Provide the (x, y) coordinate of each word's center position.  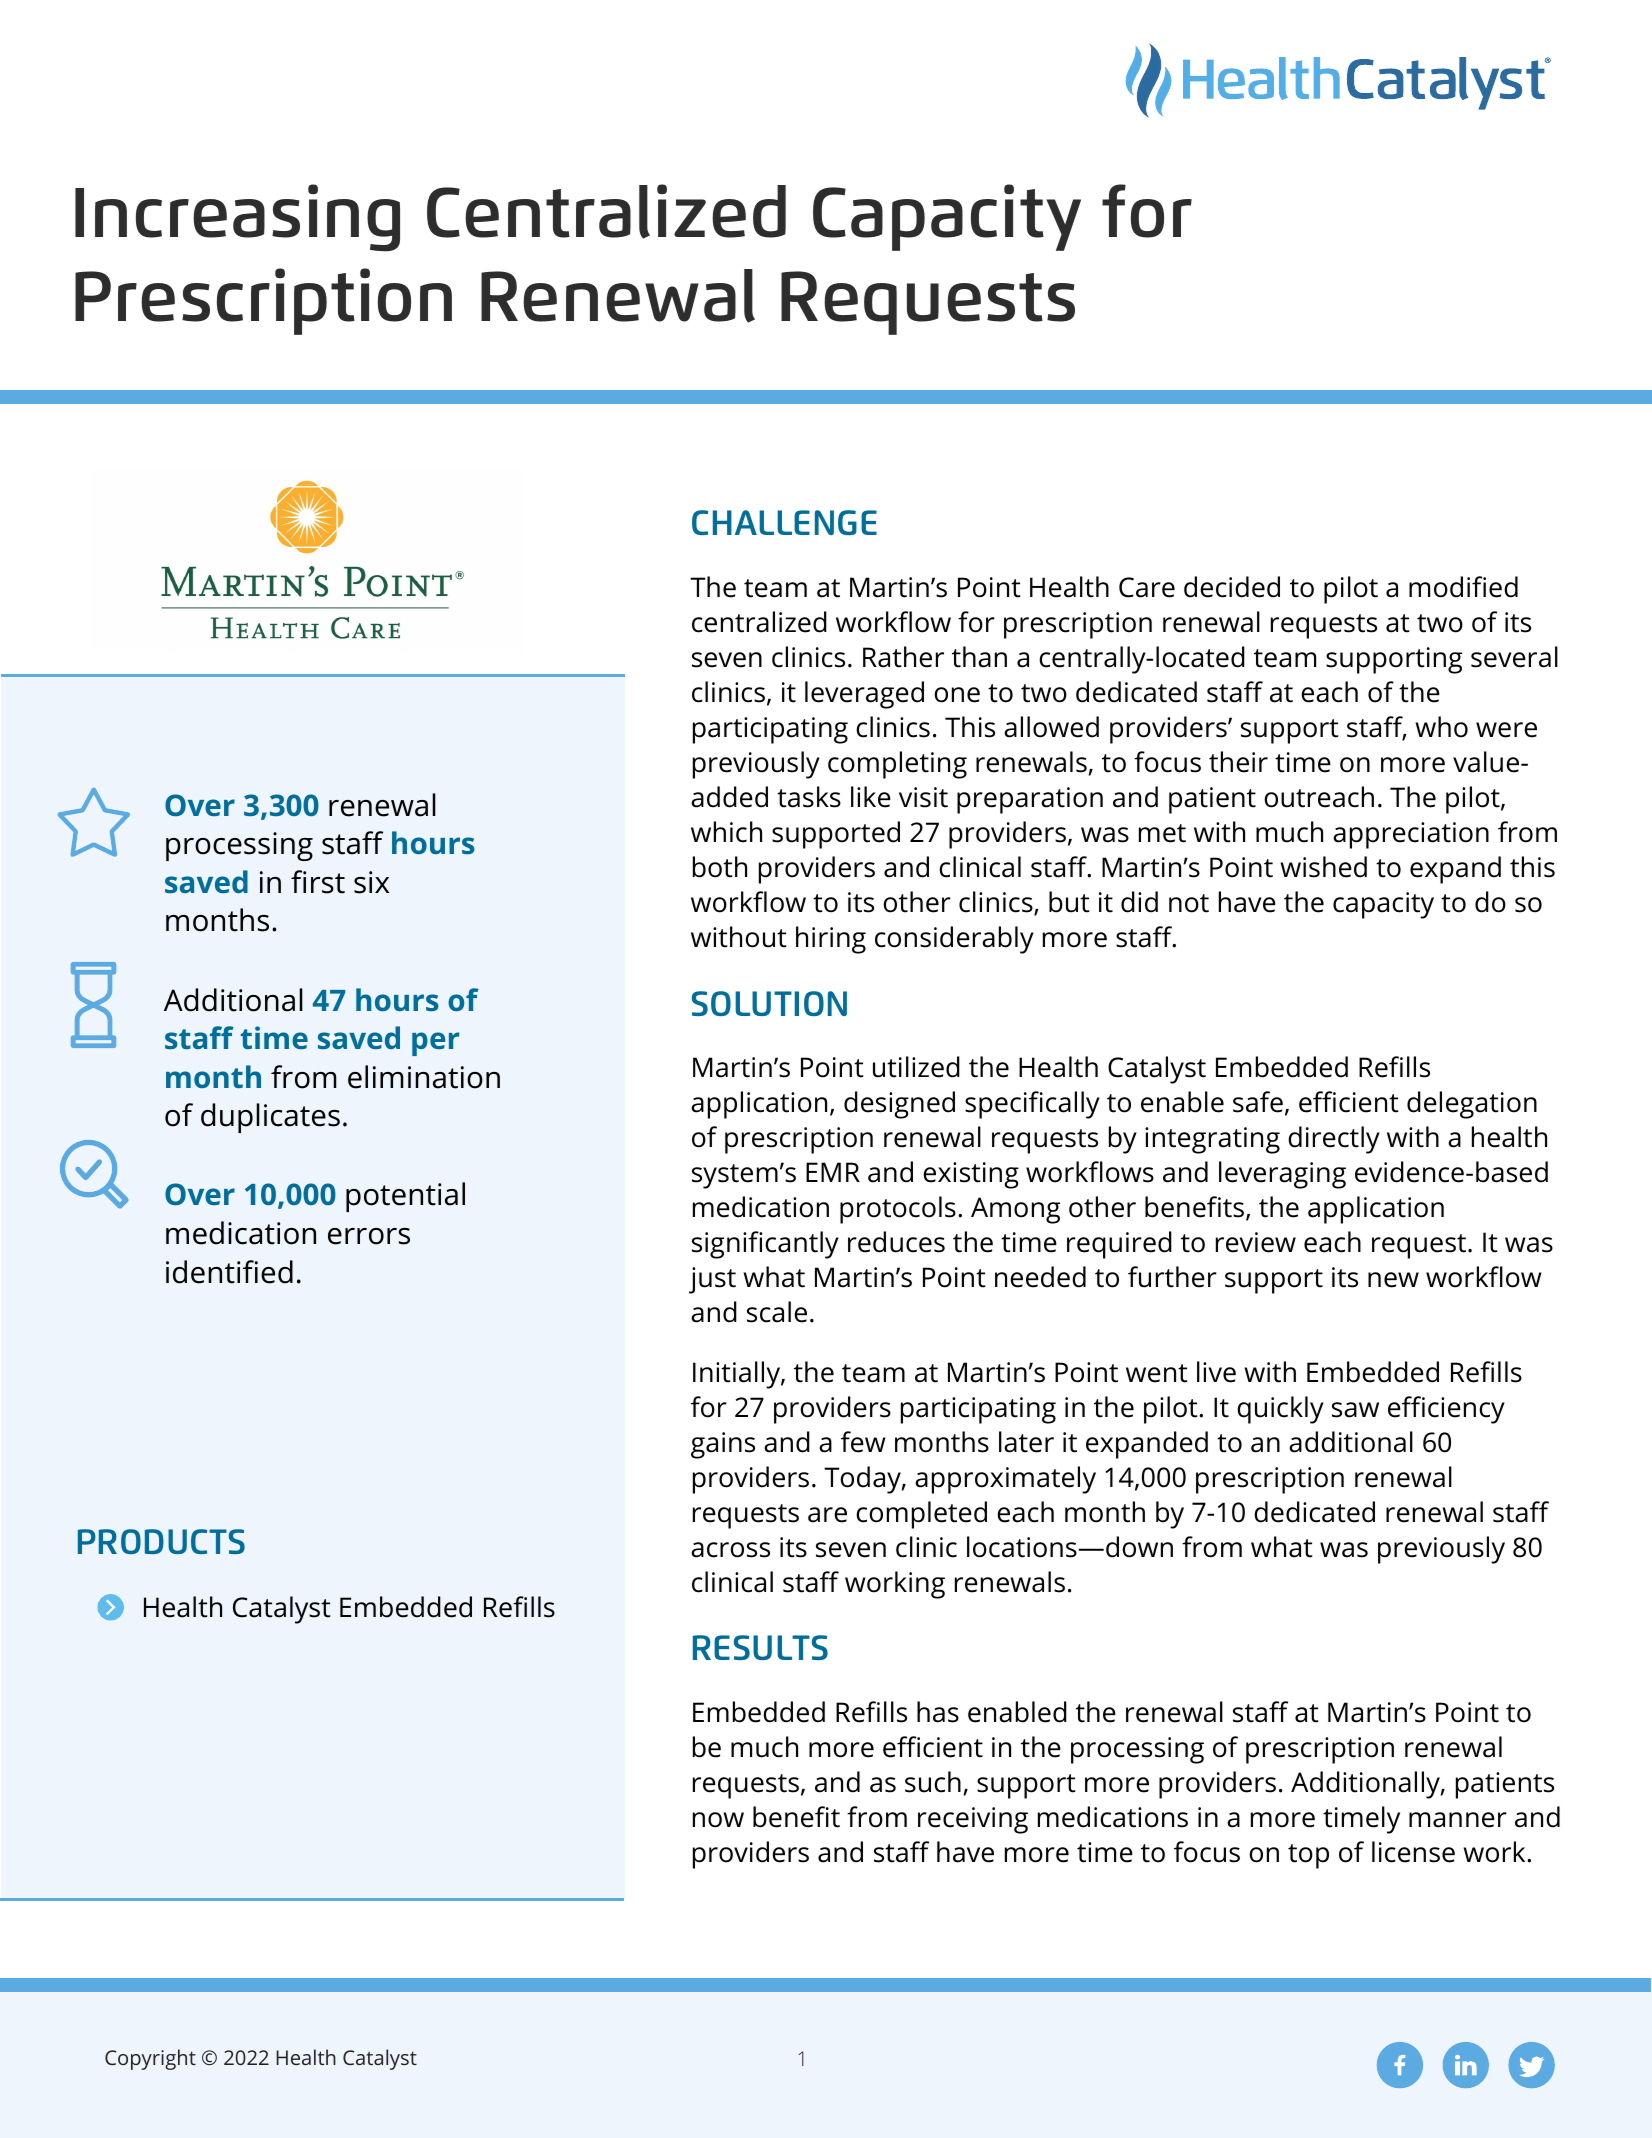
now (718, 1820)
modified (1463, 587)
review (1256, 1242)
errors (369, 1236)
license (1413, 1852)
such (933, 1782)
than (979, 657)
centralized (759, 622)
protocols (898, 1210)
